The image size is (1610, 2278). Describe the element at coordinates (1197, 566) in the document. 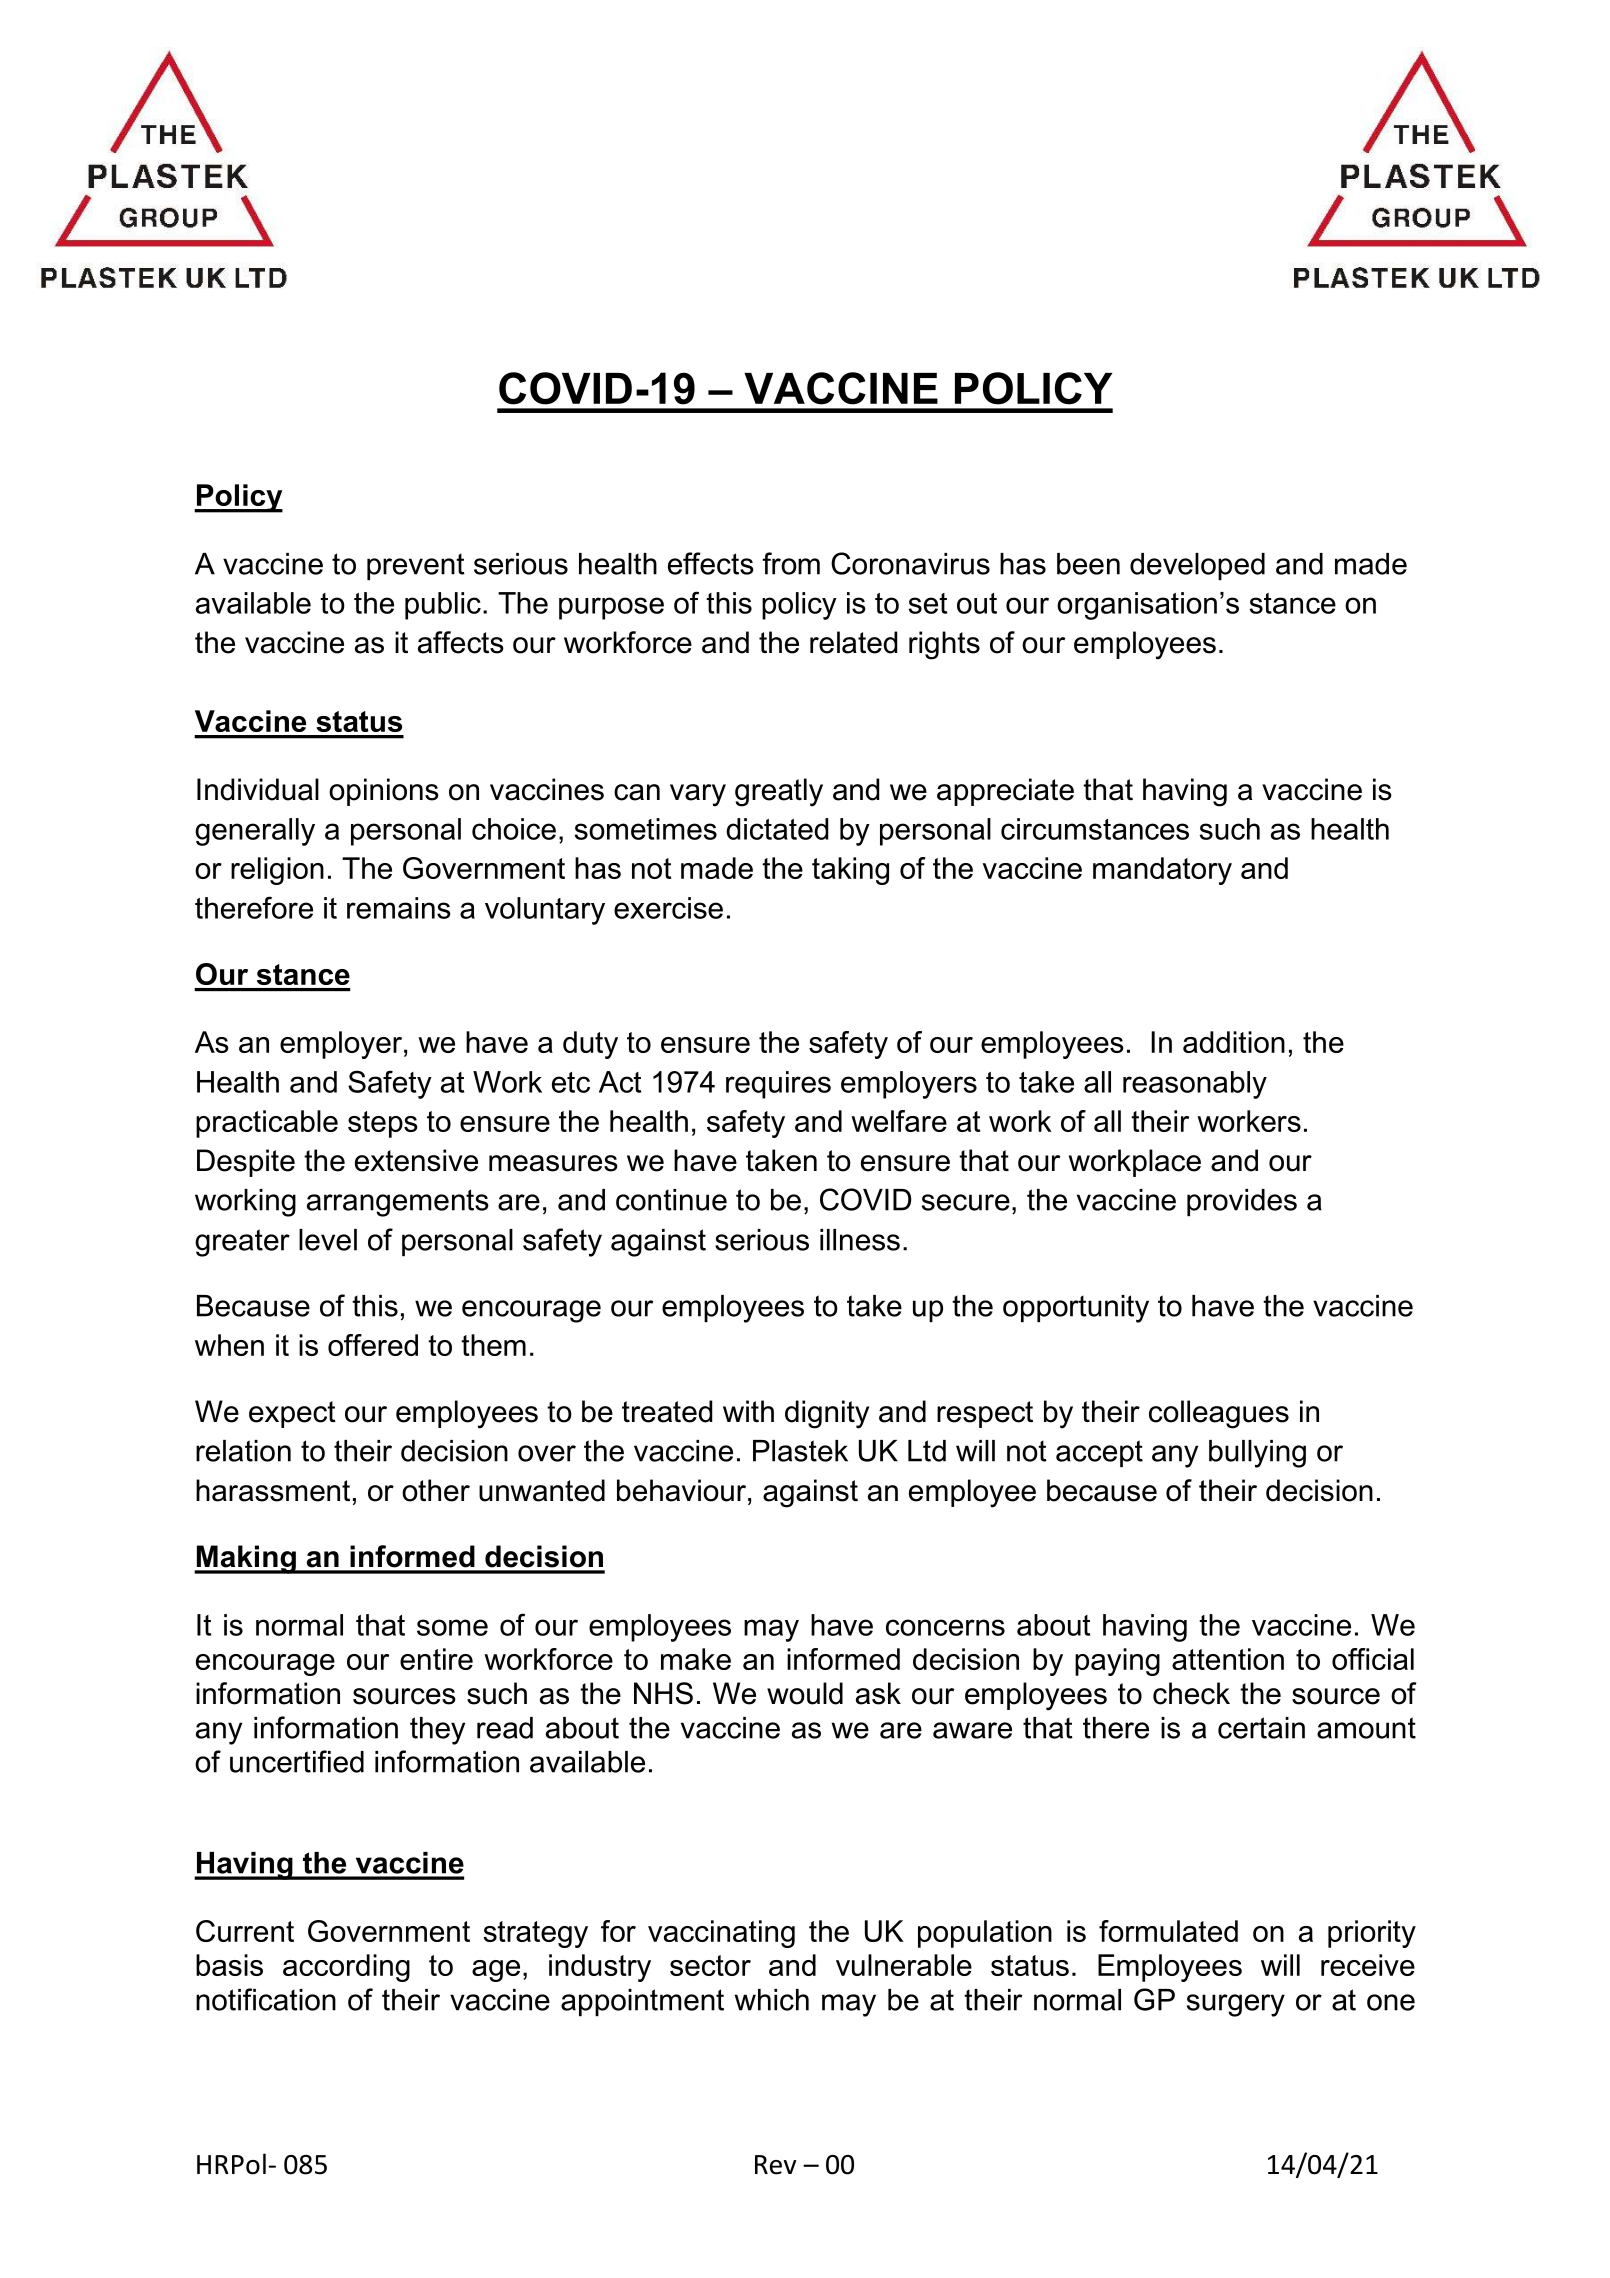

I see `developed` at that location.
